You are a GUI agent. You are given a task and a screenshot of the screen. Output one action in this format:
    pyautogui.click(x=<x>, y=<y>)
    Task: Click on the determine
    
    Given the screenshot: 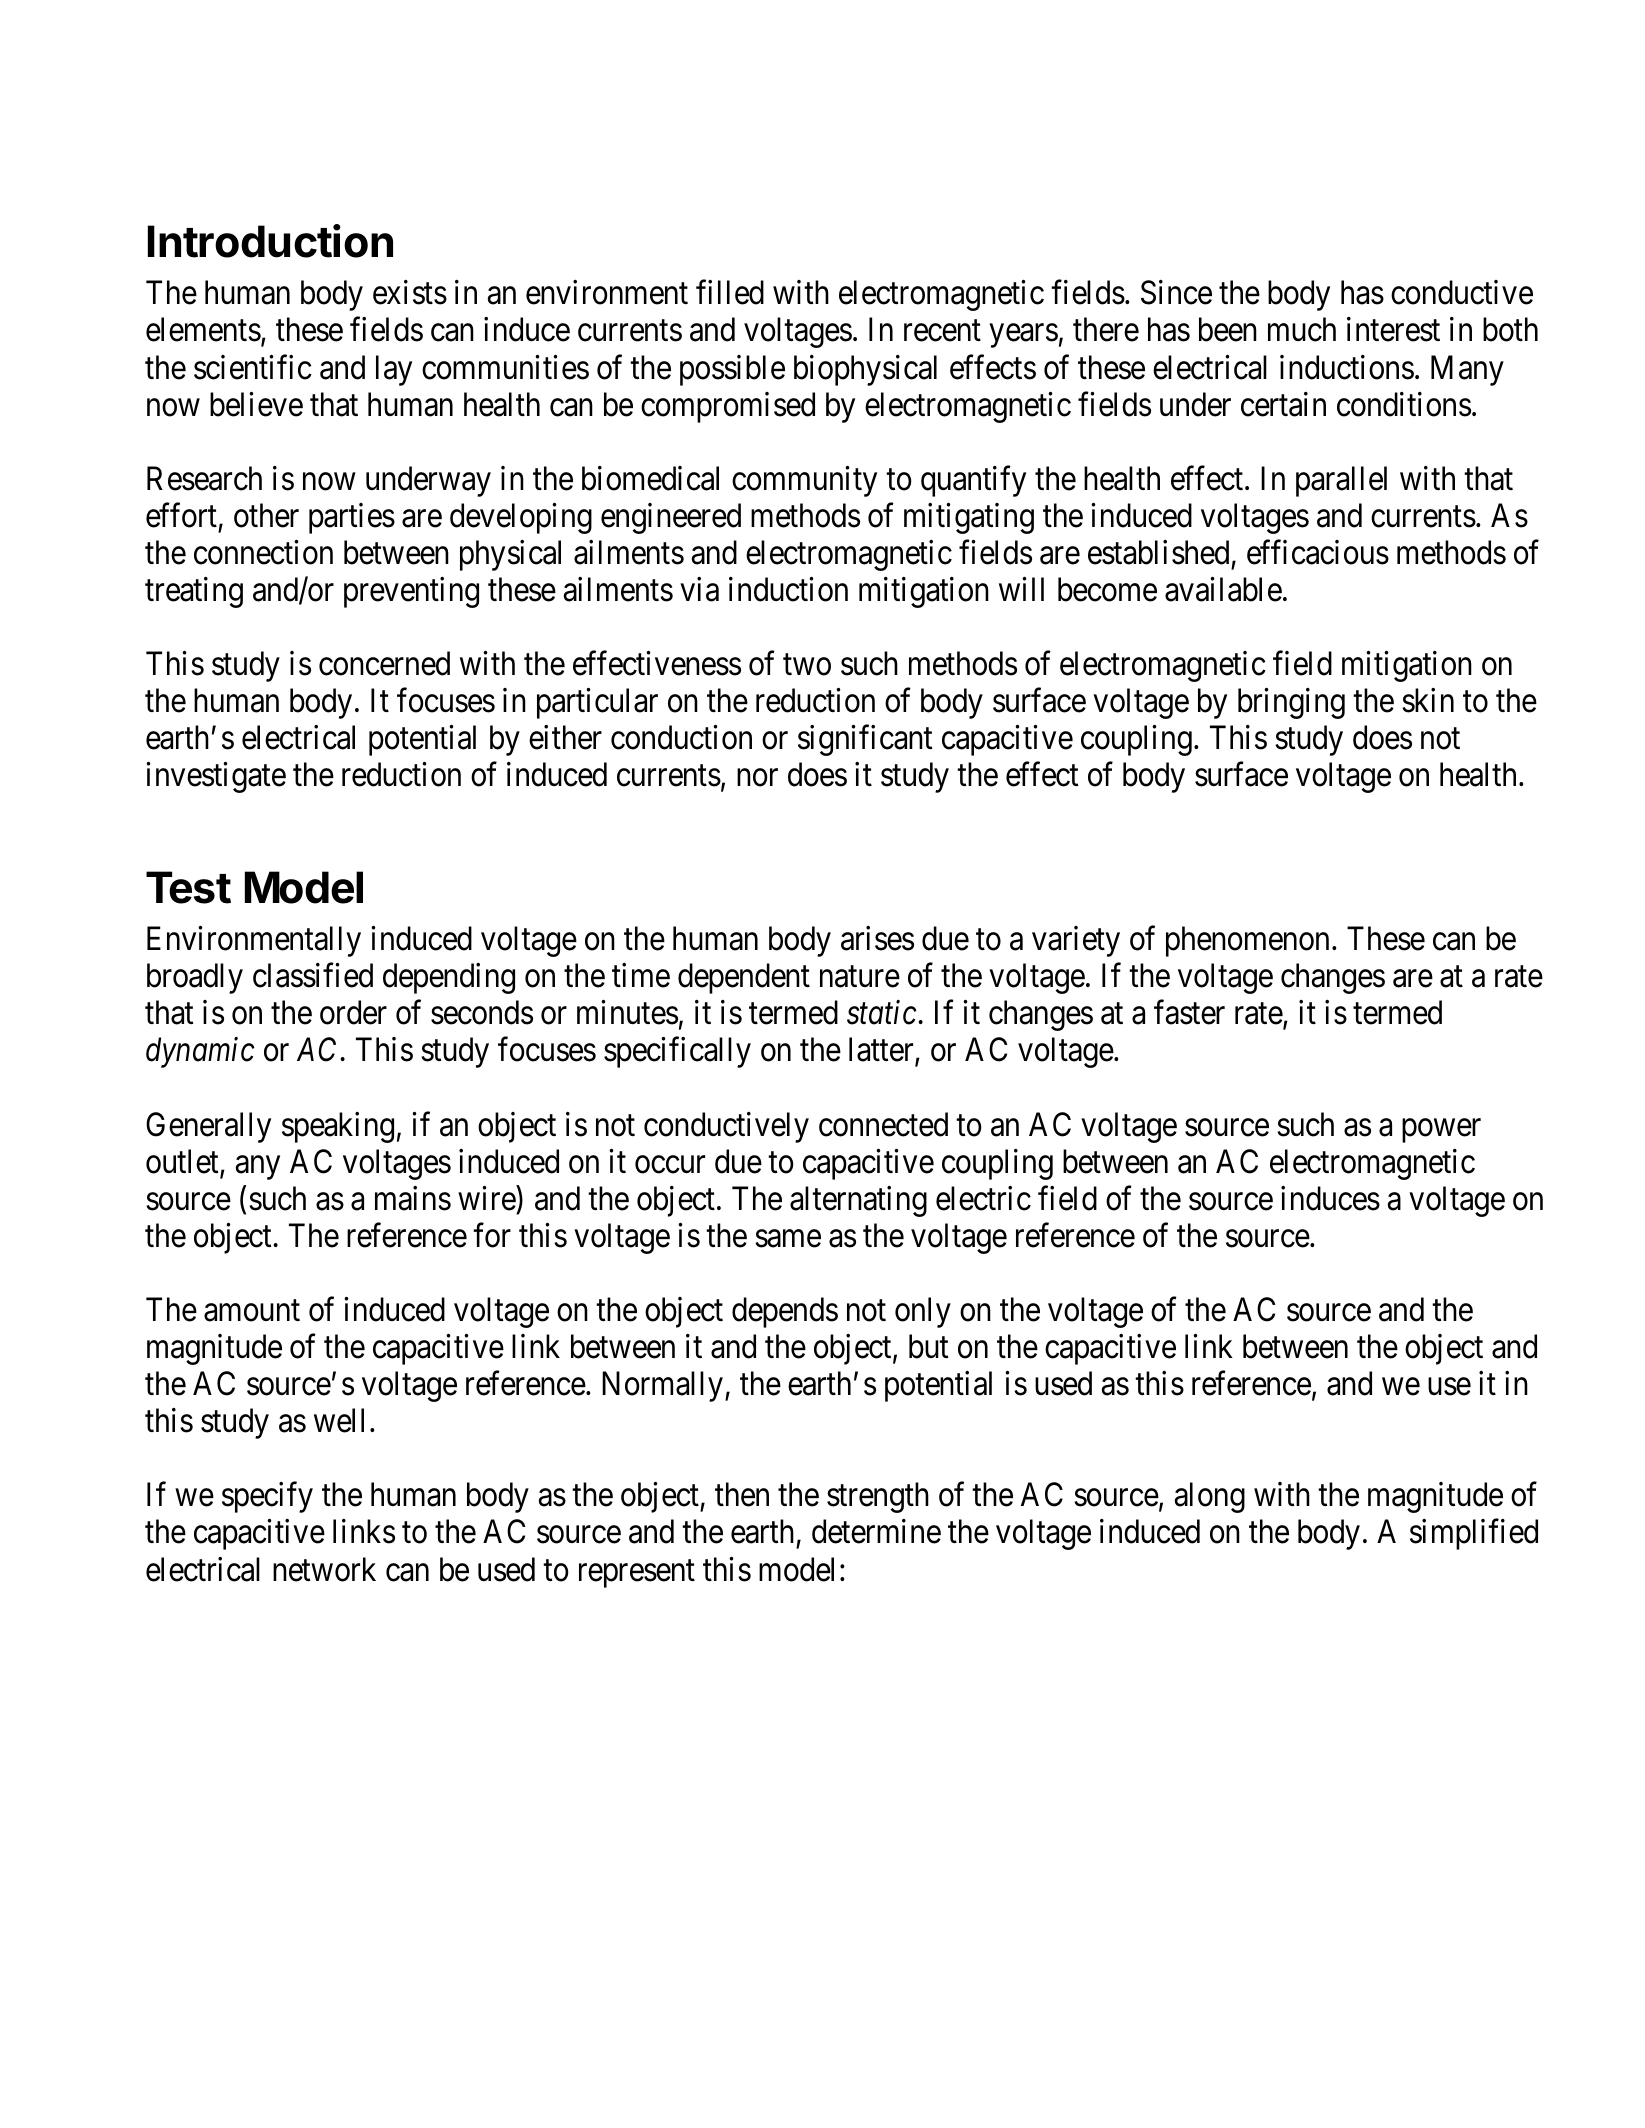 What is the action you would take?
    pyautogui.click(x=876, y=1531)
